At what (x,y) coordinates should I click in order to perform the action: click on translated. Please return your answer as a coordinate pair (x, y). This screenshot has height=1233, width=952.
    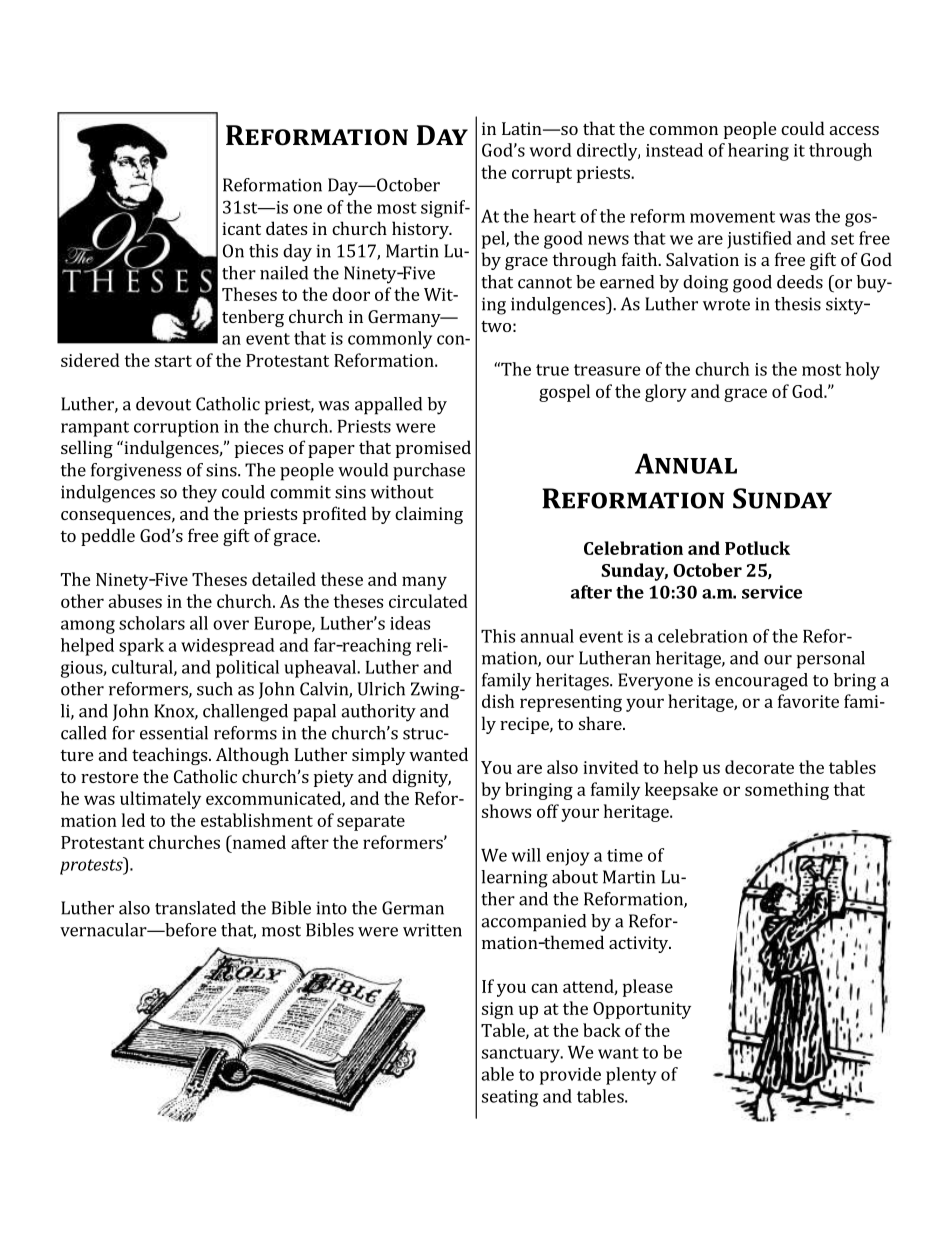
    Looking at the image, I should click on (195, 908).
